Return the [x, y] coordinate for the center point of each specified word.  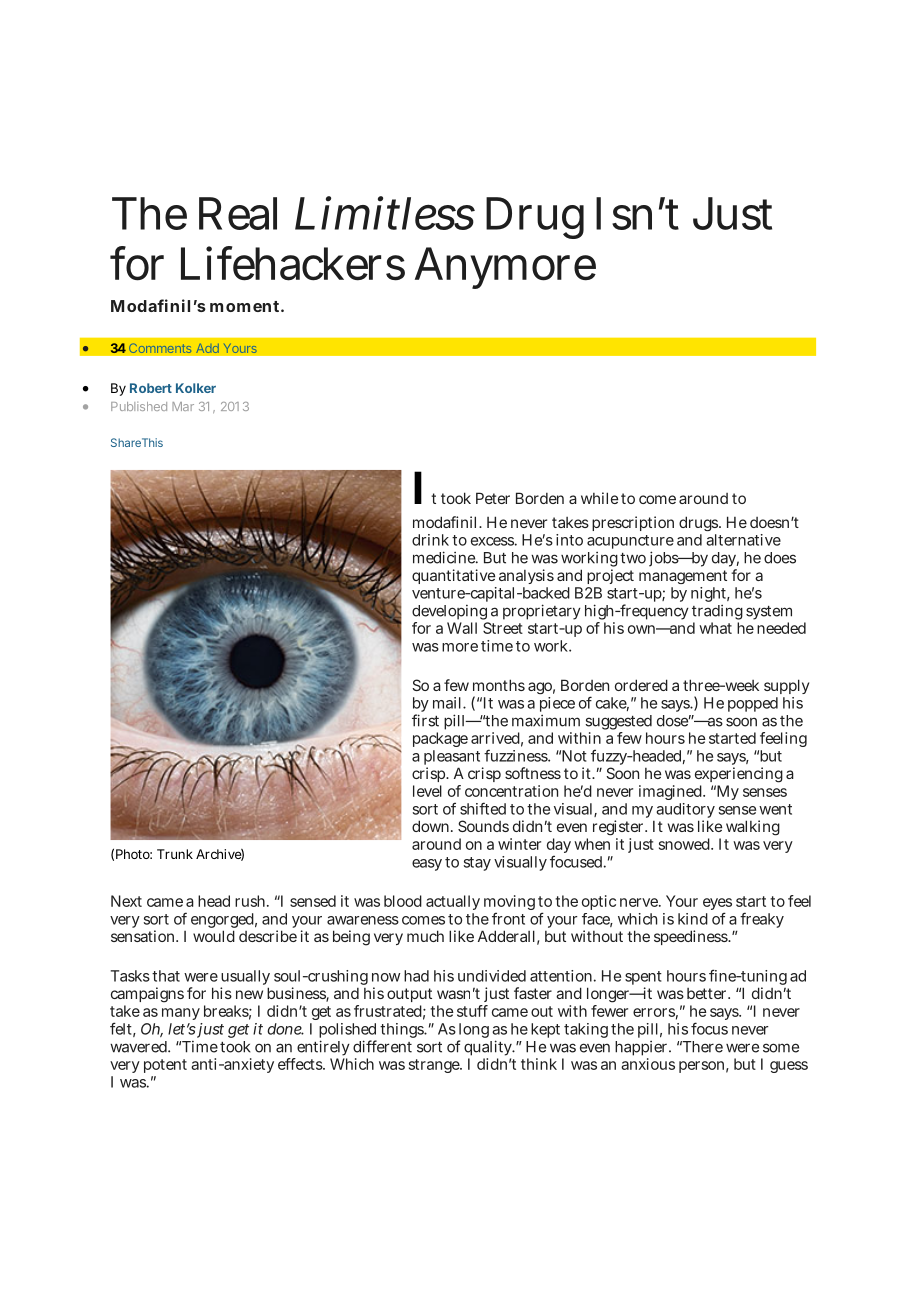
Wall [462, 628]
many [181, 1014]
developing [450, 614]
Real [238, 213]
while [599, 498]
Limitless [385, 213]
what [715, 628]
